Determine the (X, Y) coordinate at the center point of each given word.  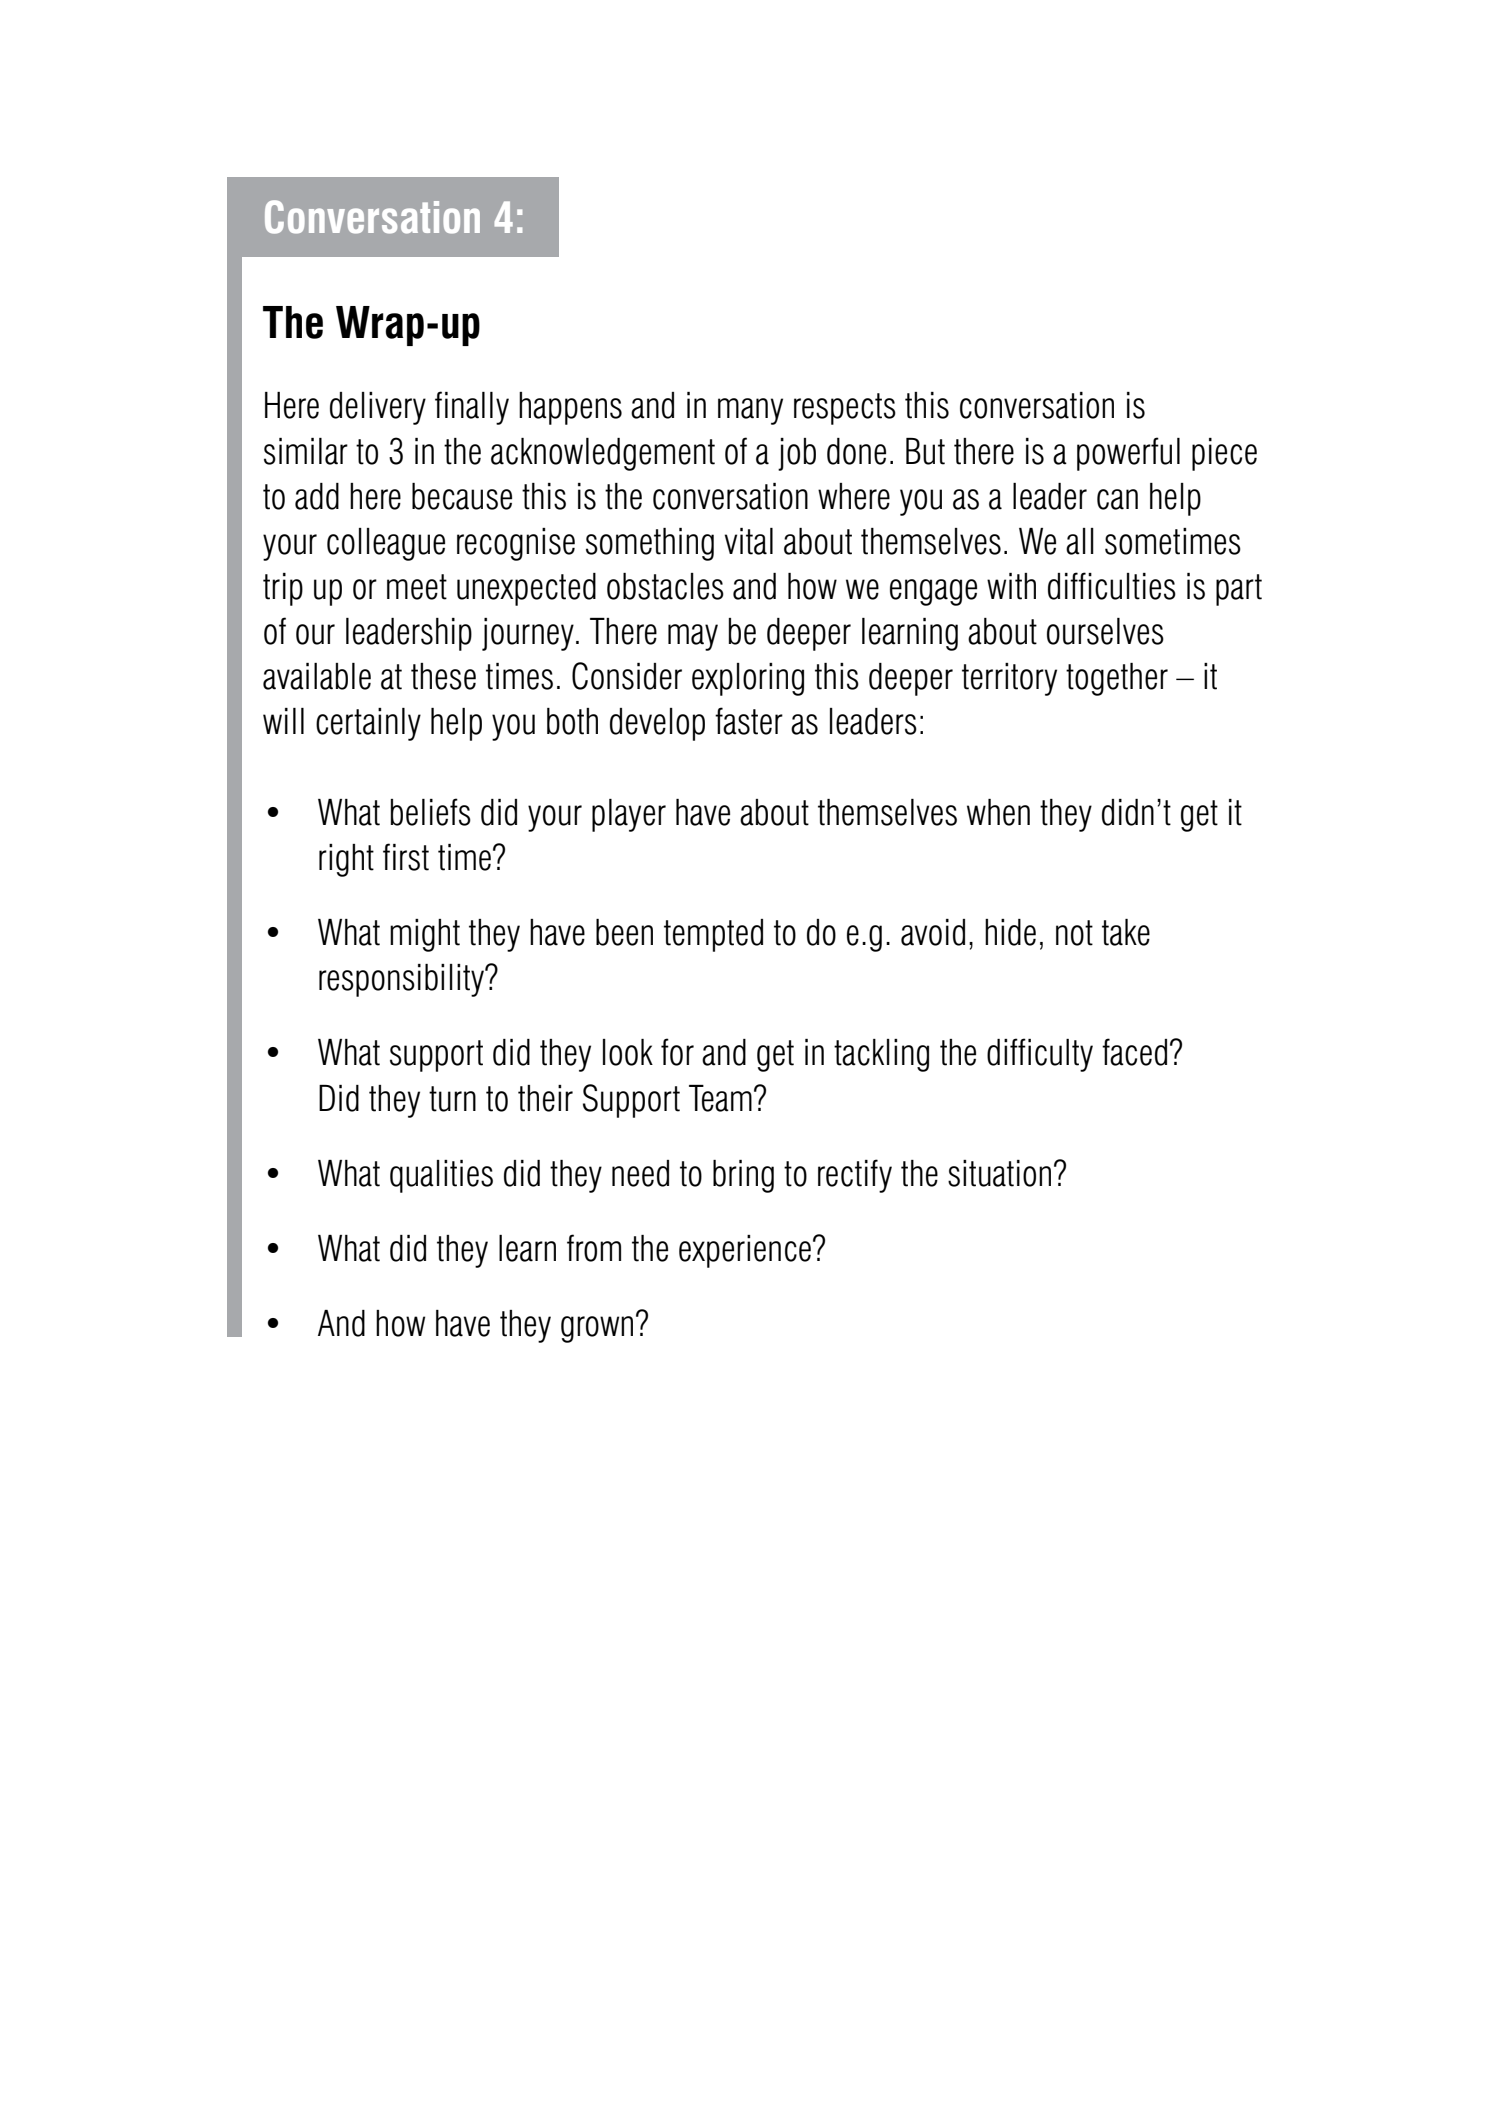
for (677, 1052)
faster (749, 721)
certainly (368, 724)
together (1117, 679)
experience (745, 1251)
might (425, 935)
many (750, 411)
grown (597, 1329)
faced (1134, 1052)
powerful (1128, 454)
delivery (378, 408)
